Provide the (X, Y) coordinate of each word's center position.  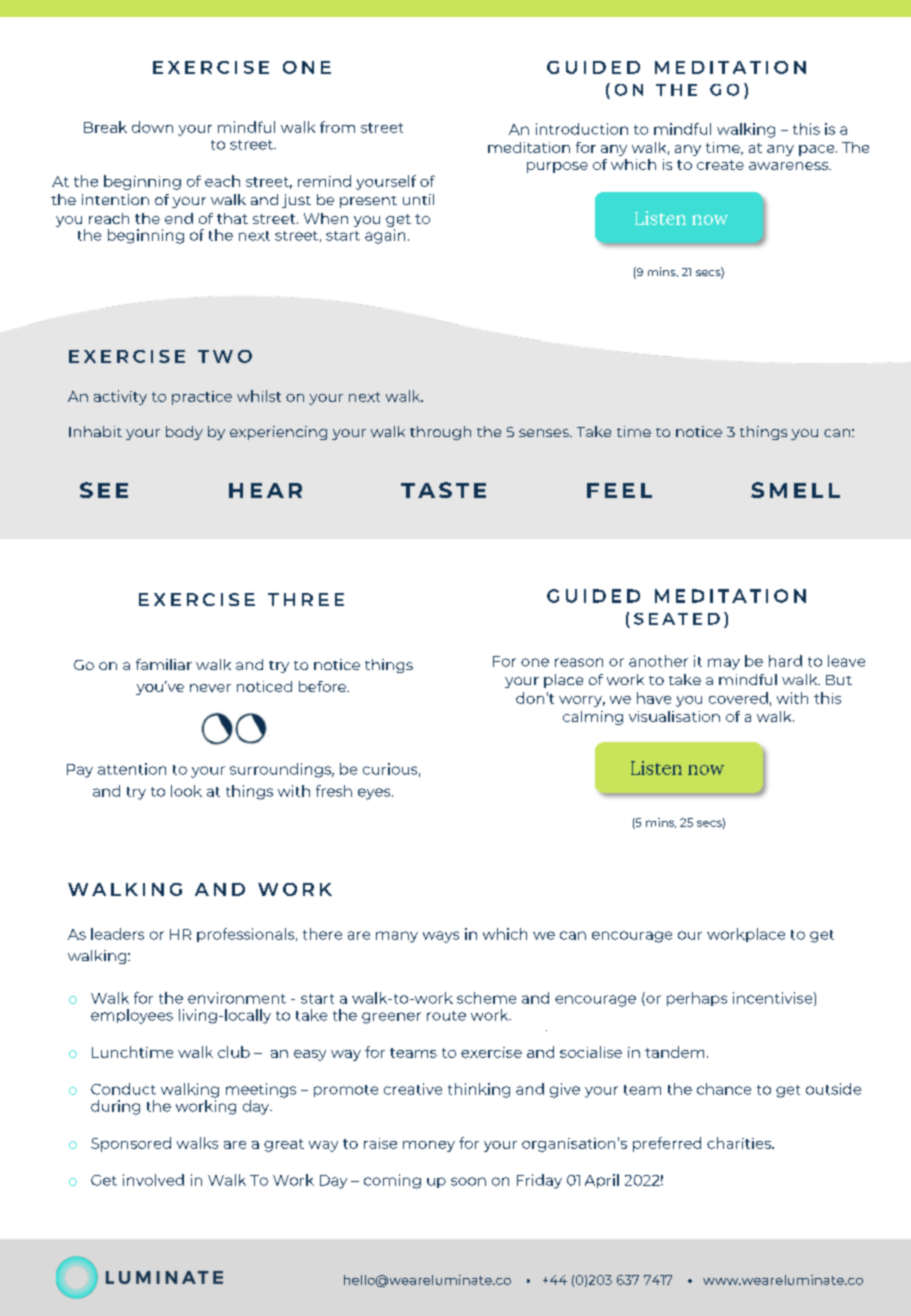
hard (785, 661)
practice (202, 398)
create (720, 165)
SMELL (795, 490)
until (418, 199)
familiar (164, 664)
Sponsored (131, 1144)
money (429, 1146)
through (440, 433)
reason (579, 662)
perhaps (697, 999)
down (152, 127)
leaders (117, 934)
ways (441, 937)
